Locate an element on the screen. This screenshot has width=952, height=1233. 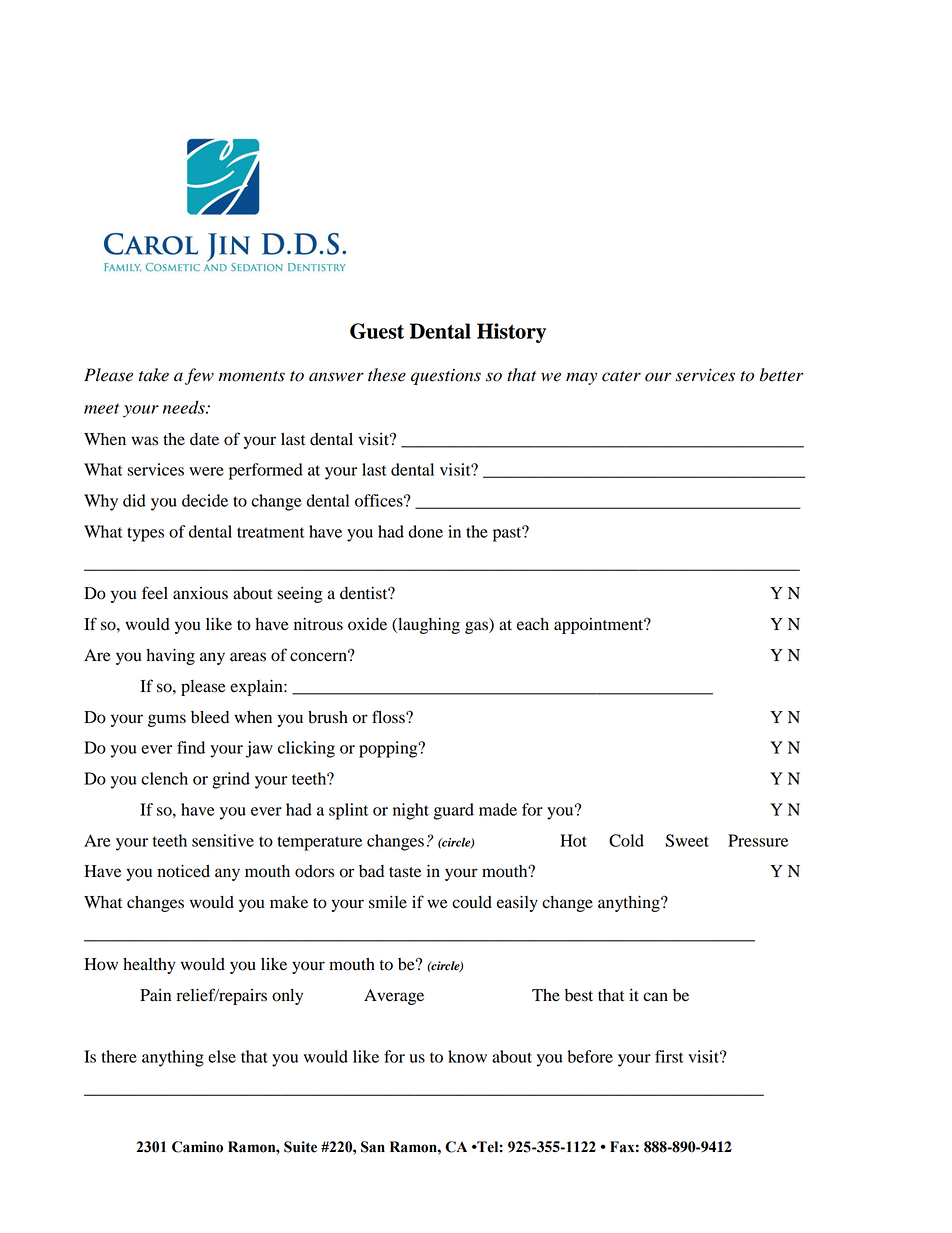
Camino is located at coordinates (197, 1147).
